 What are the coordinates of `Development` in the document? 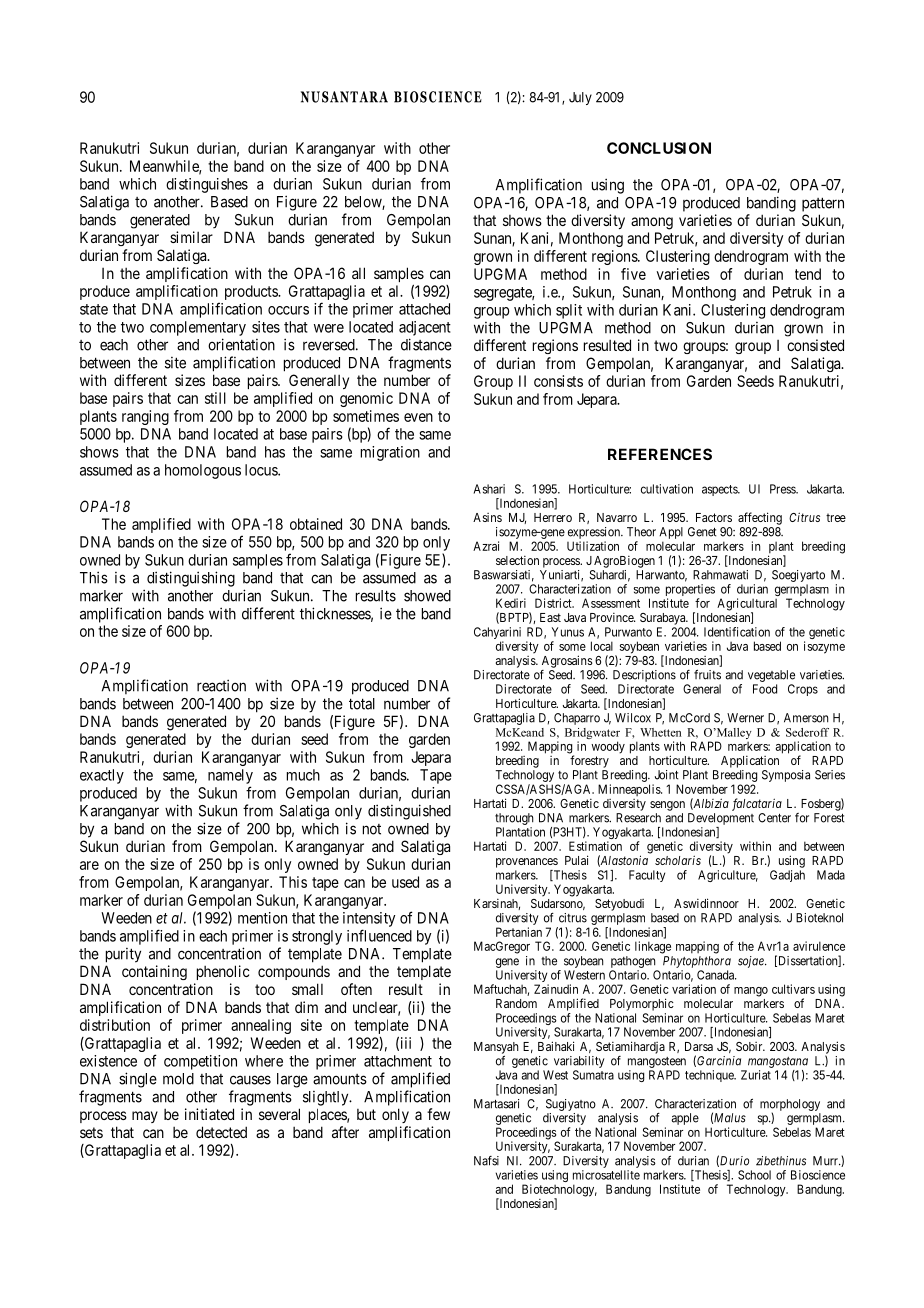 It's located at (721, 819).
